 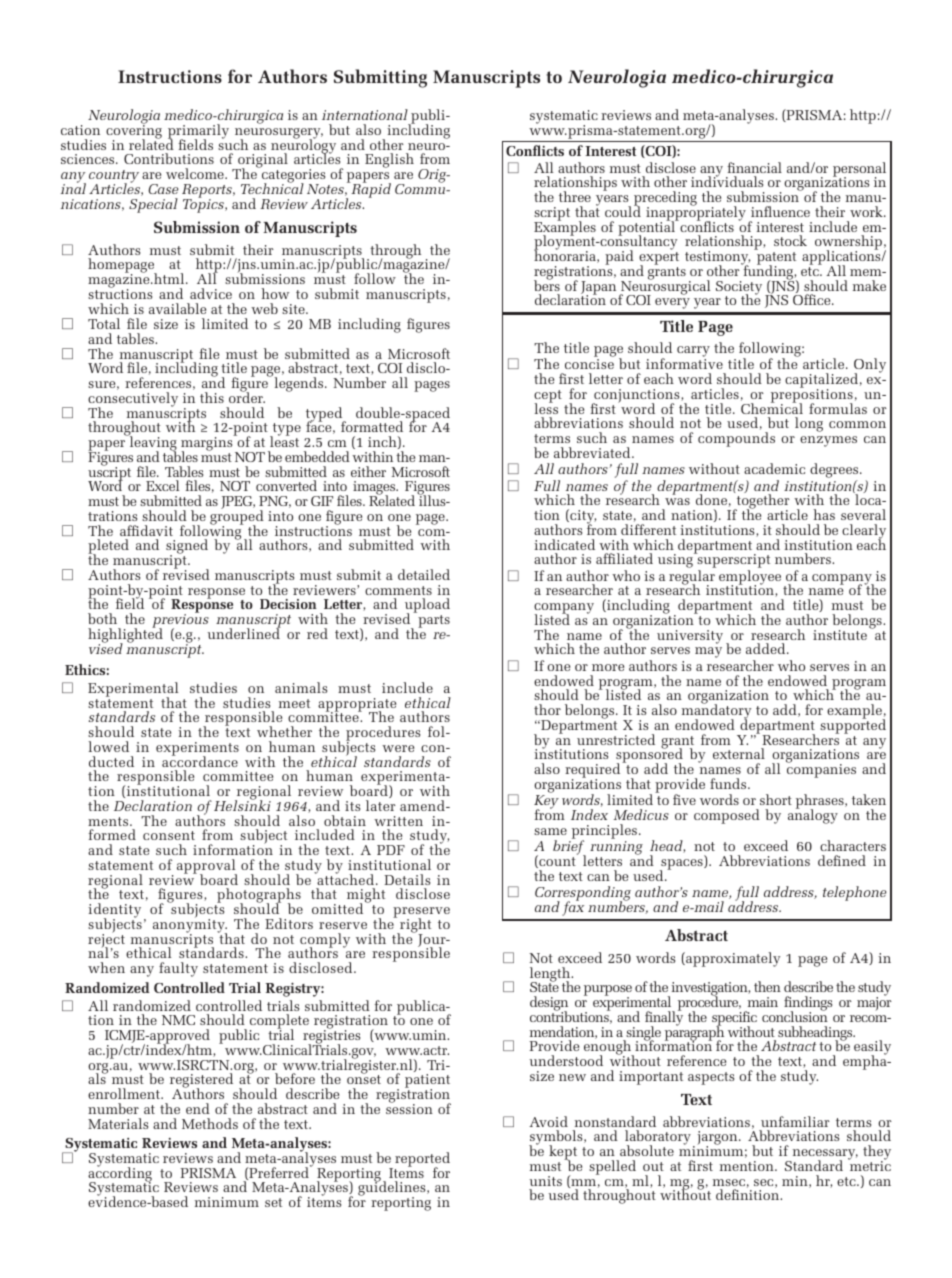 I want to click on financial, so click(x=754, y=167).
